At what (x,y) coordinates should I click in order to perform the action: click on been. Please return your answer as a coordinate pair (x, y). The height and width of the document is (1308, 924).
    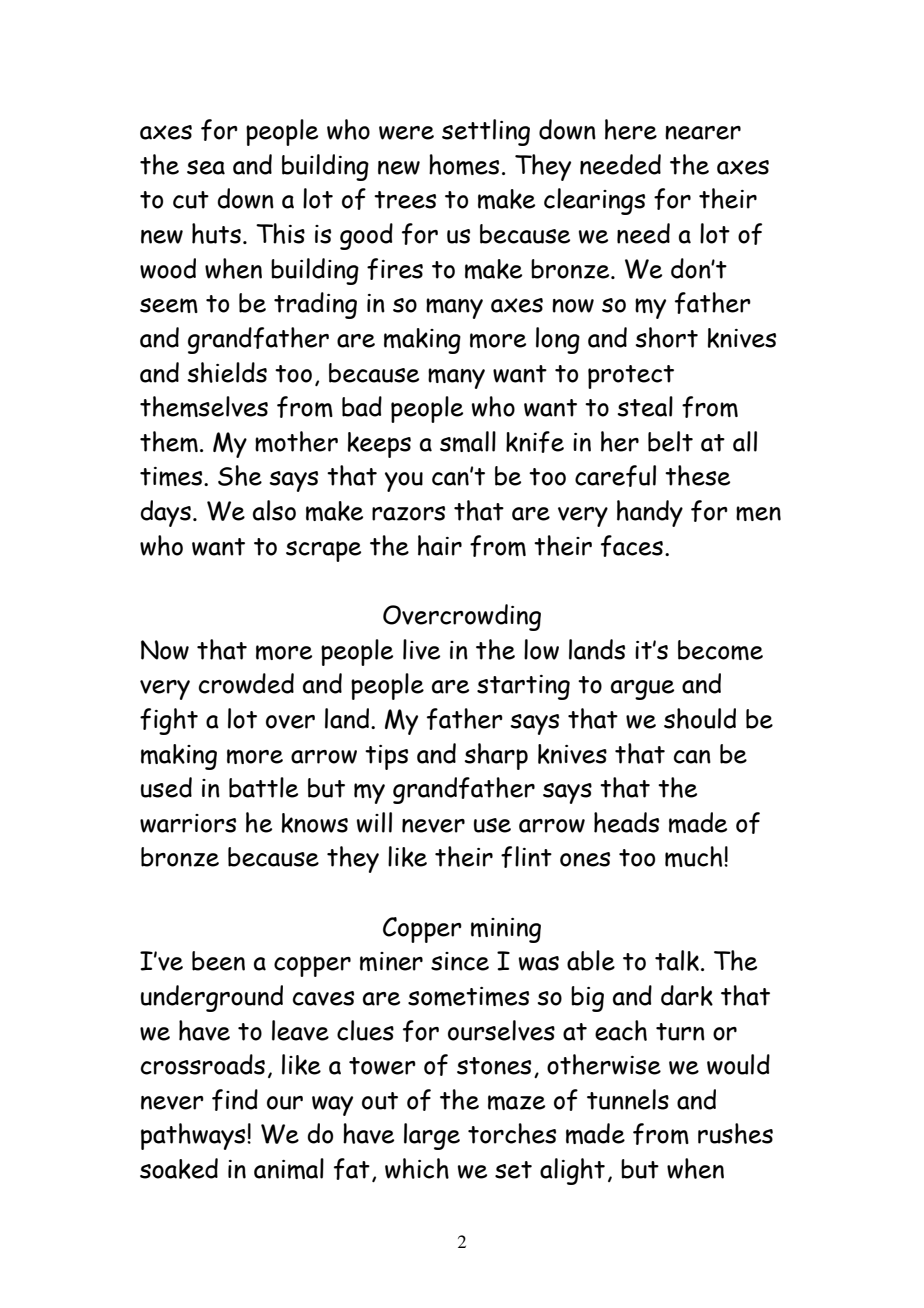
    Looking at the image, I should click on (218, 961).
